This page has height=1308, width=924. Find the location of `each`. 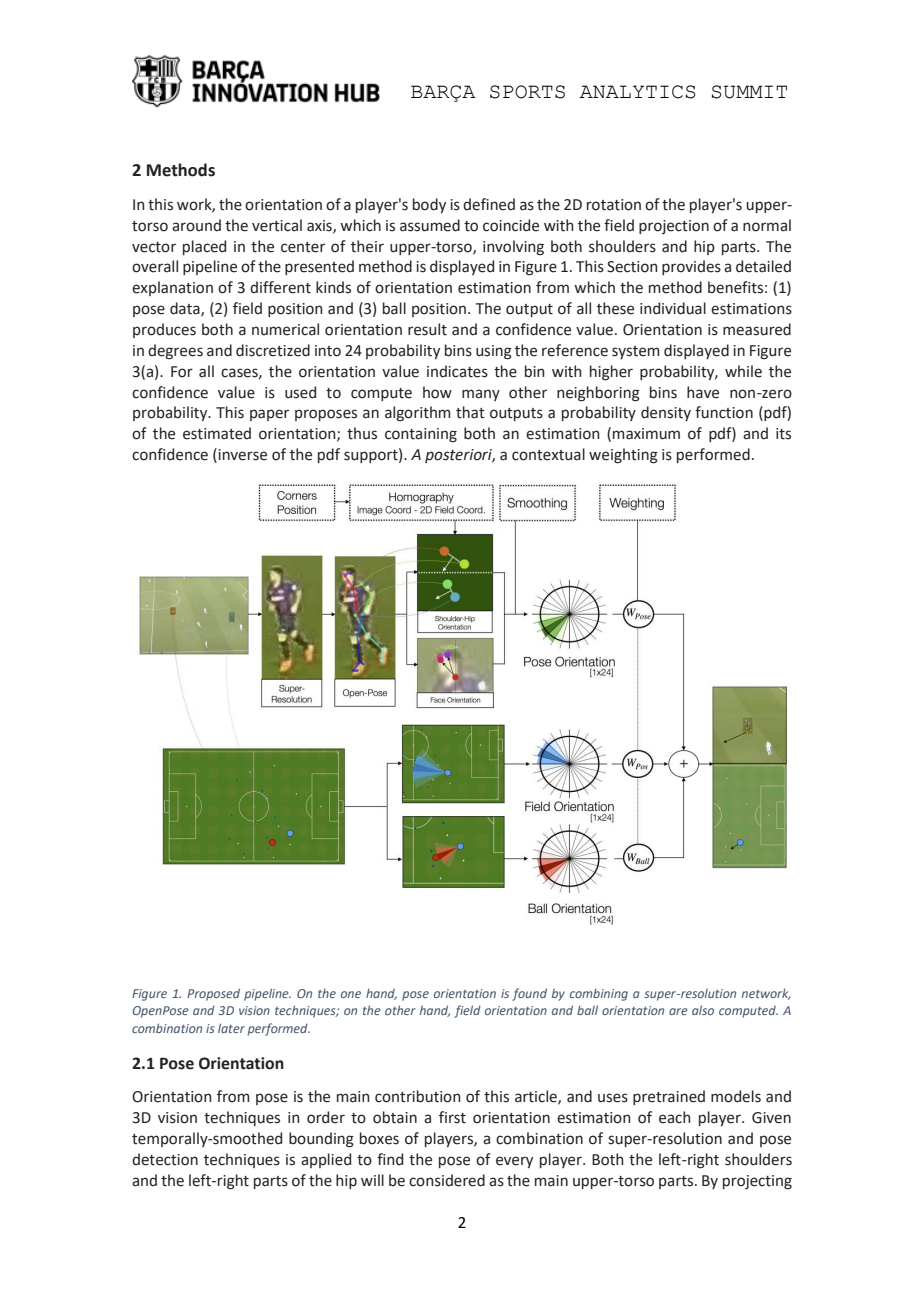

each is located at coordinates (674, 1117).
